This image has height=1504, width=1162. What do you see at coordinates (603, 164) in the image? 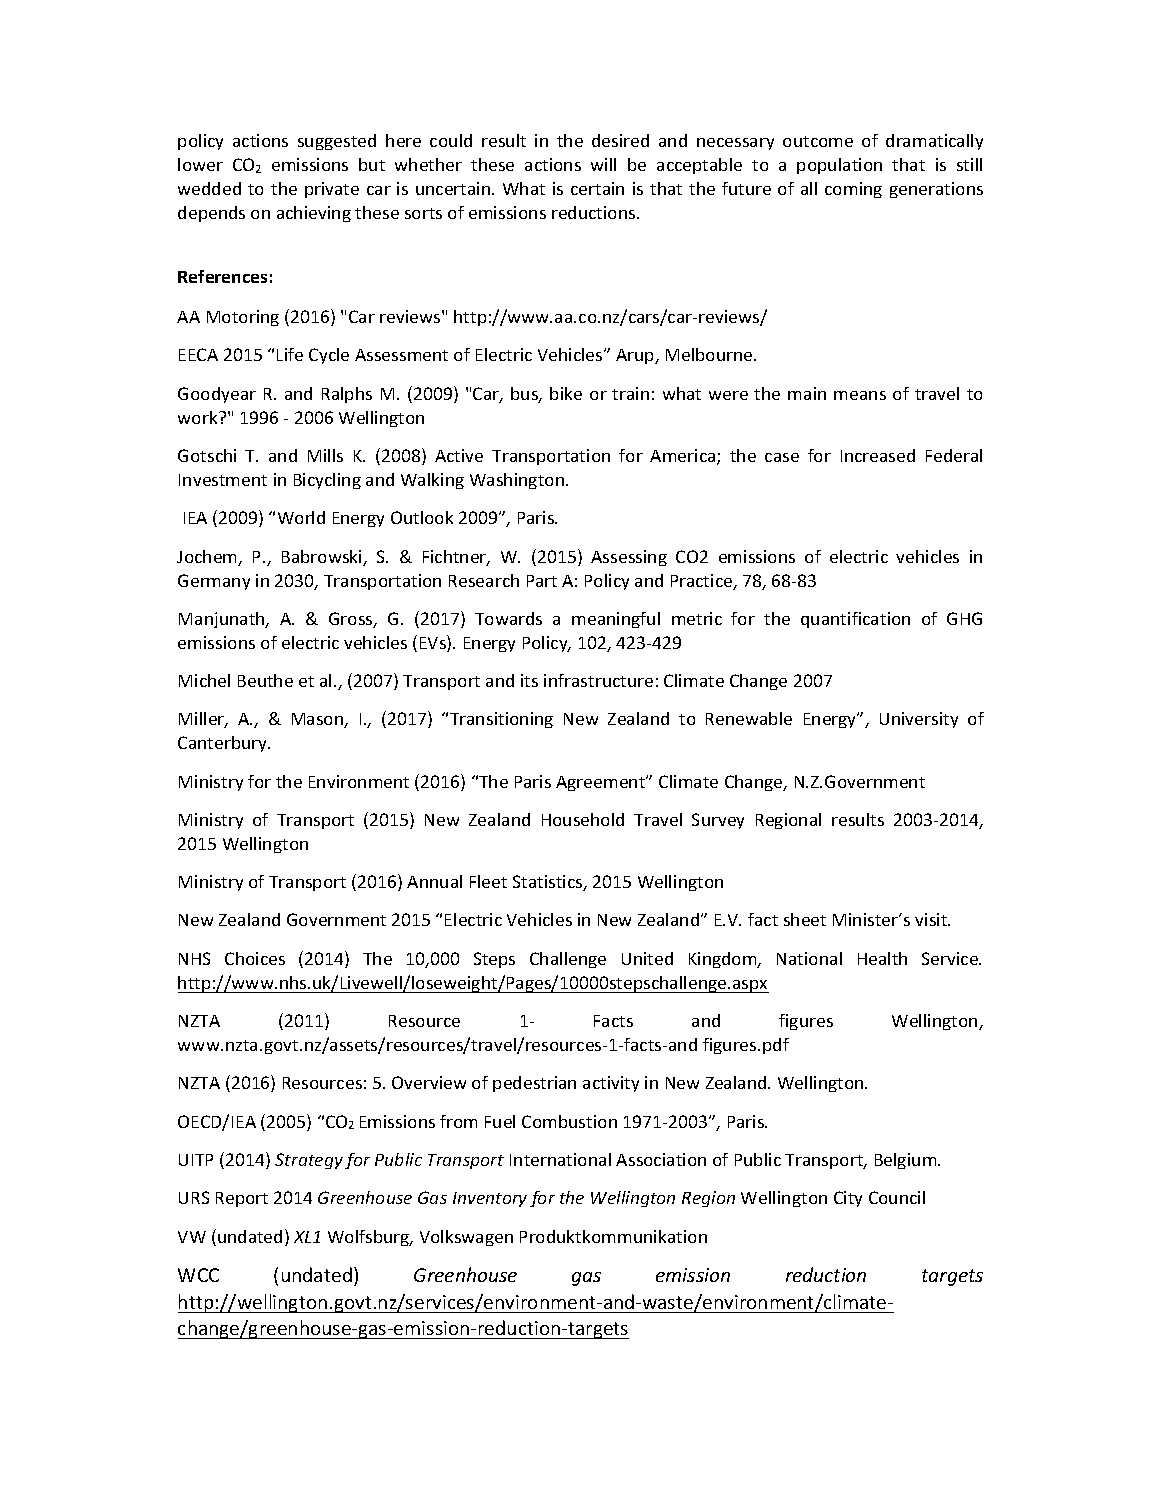
I see `will` at bounding box center [603, 164].
